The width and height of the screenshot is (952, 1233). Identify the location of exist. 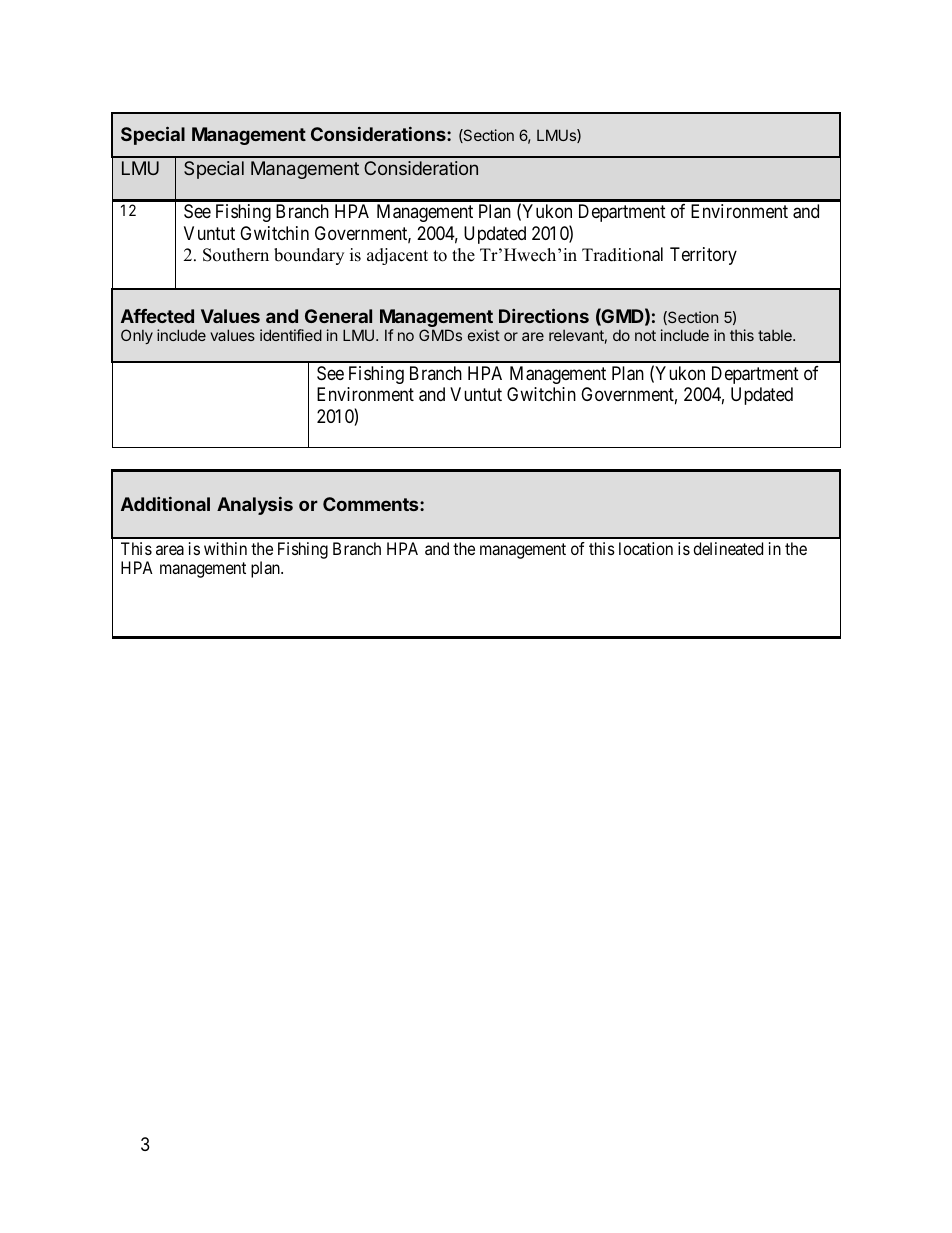
(484, 335).
